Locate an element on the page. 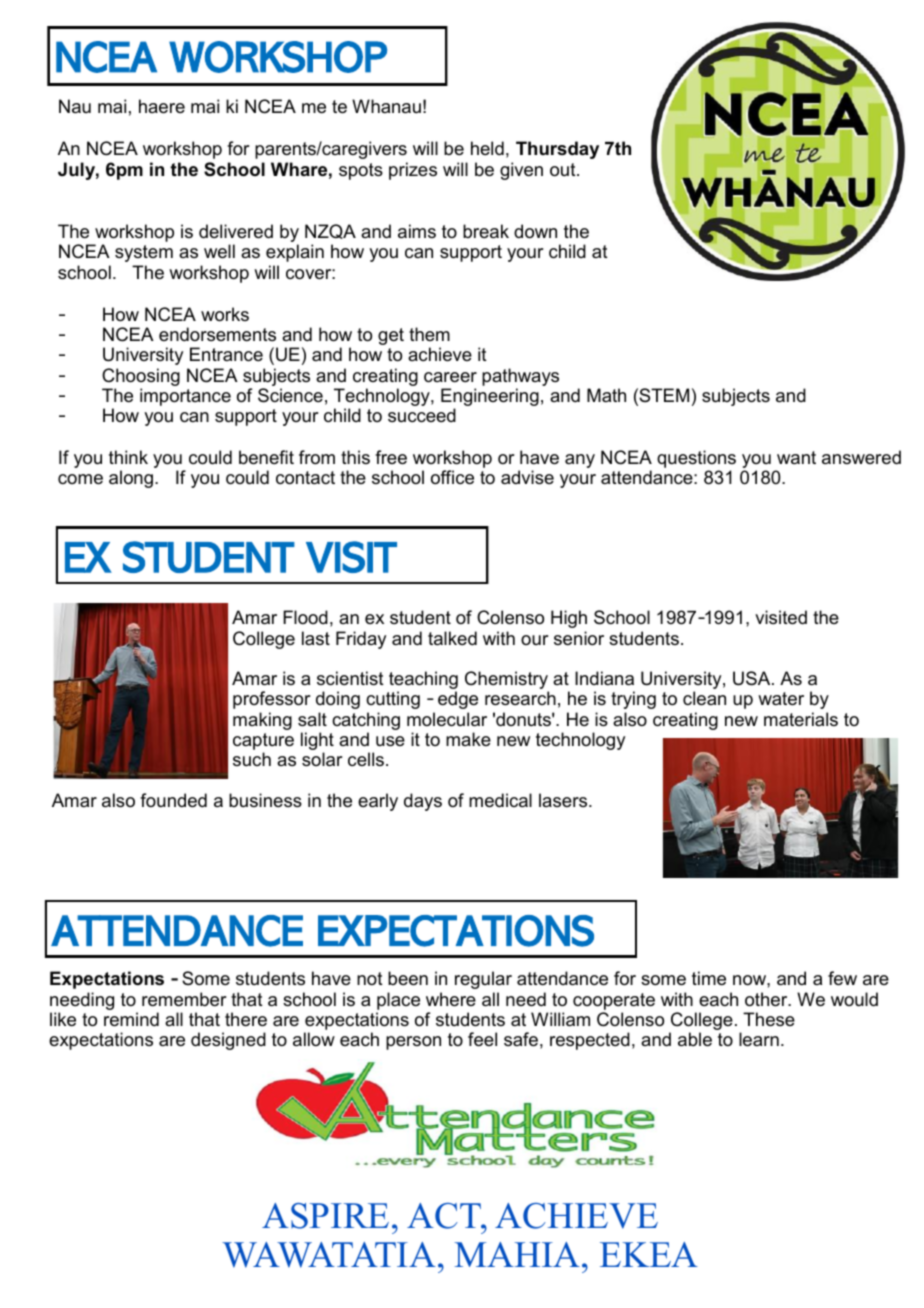  materials is located at coordinates (801, 719).
